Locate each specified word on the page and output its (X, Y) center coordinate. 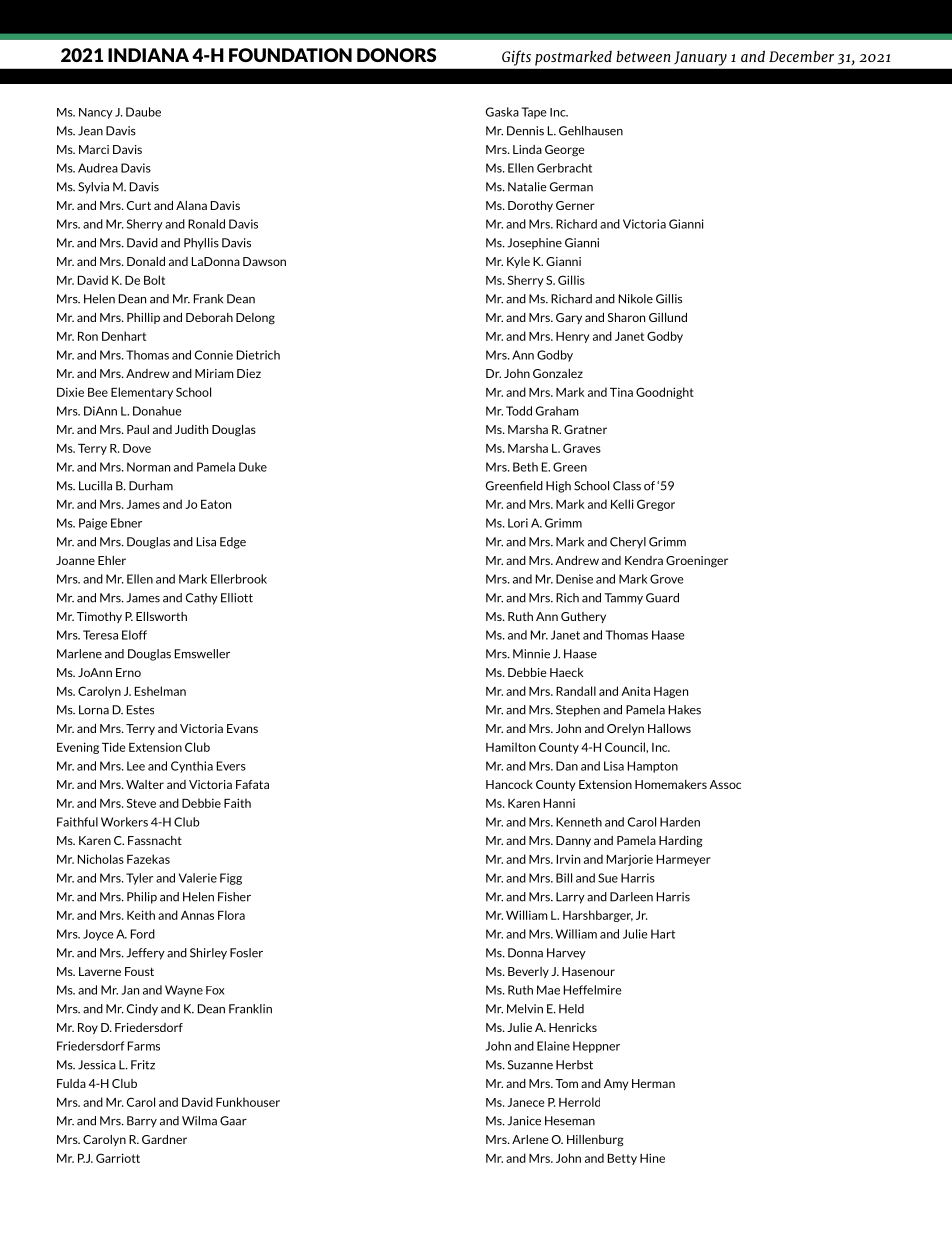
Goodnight (665, 393)
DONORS (396, 55)
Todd (519, 411)
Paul (138, 429)
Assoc (725, 784)
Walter (145, 784)
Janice (524, 1121)
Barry (142, 1122)
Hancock (509, 784)
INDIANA (148, 55)
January (700, 58)
